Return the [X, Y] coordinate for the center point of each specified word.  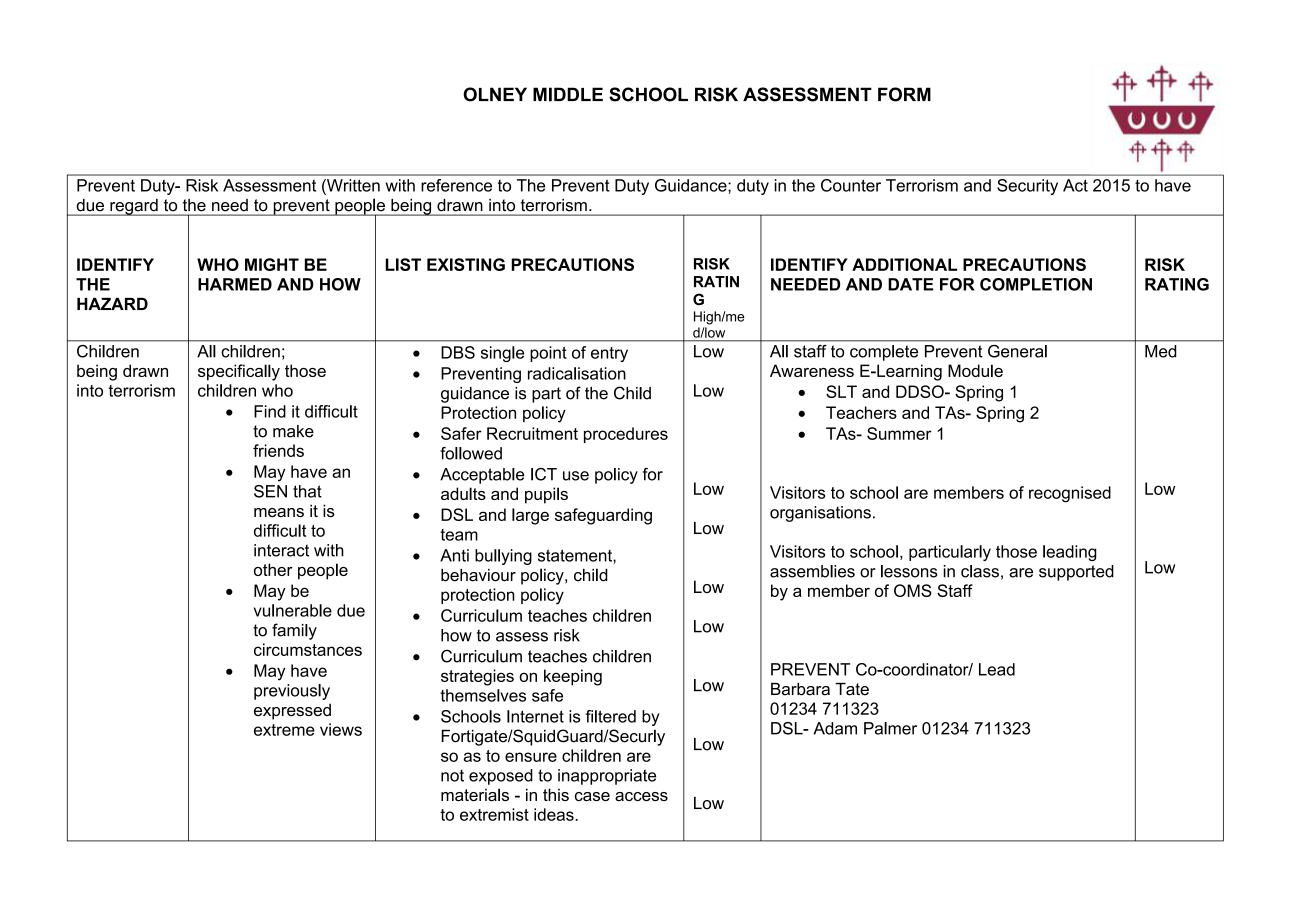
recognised [1070, 494]
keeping [573, 677]
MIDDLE [568, 94]
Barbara [800, 689]
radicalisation [577, 373]
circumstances [308, 649]
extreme [284, 730]
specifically [239, 372]
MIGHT [272, 264]
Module [975, 370]
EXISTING [466, 264]
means [279, 512]
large [530, 516]
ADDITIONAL [904, 264]
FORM [904, 94]
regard [134, 207]
